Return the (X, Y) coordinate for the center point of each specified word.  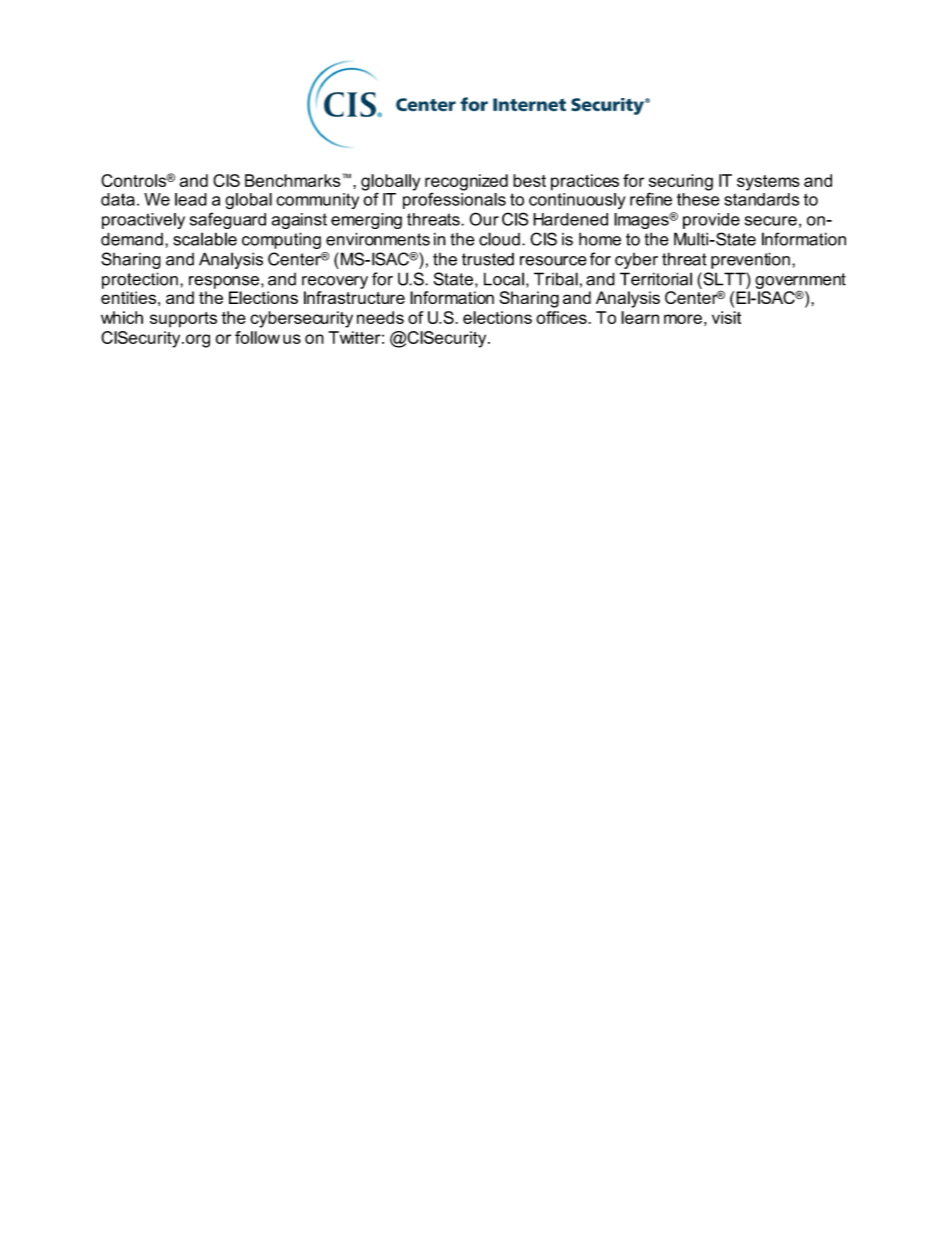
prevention (750, 260)
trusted (488, 259)
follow (257, 337)
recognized (466, 183)
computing (281, 240)
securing (681, 183)
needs (380, 317)
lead (191, 199)
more (683, 319)
